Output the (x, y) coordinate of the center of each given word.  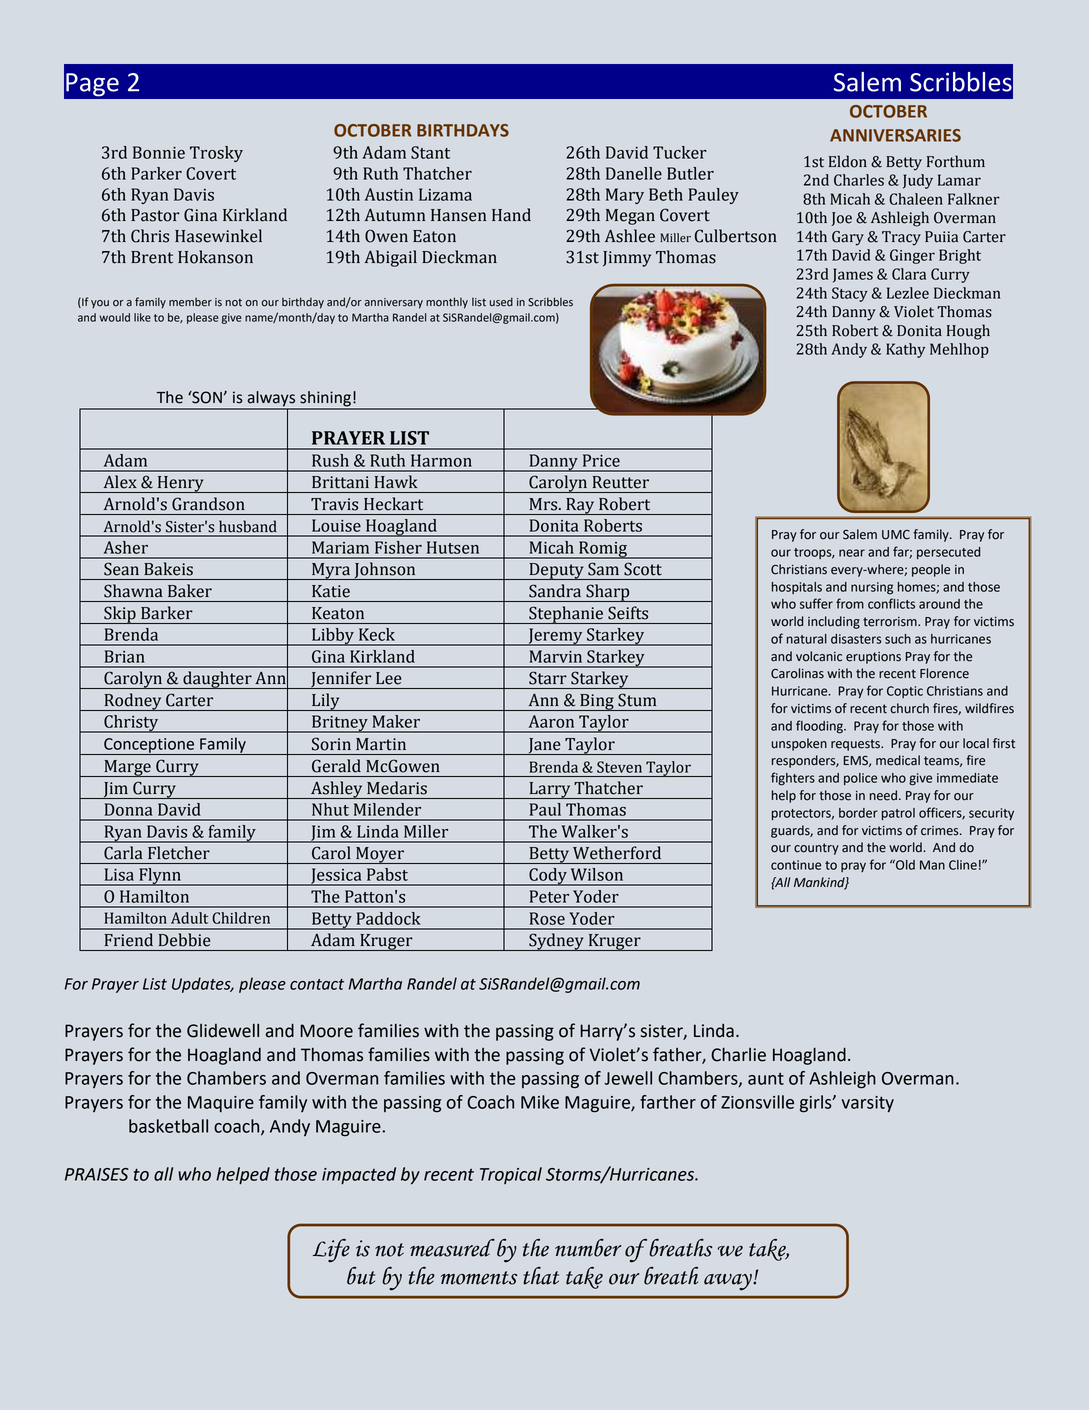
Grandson (208, 504)
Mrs (545, 504)
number (588, 1248)
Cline (963, 865)
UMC (896, 535)
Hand (511, 215)
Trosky (216, 154)
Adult (189, 918)
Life (331, 1251)
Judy (918, 181)
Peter (549, 896)
